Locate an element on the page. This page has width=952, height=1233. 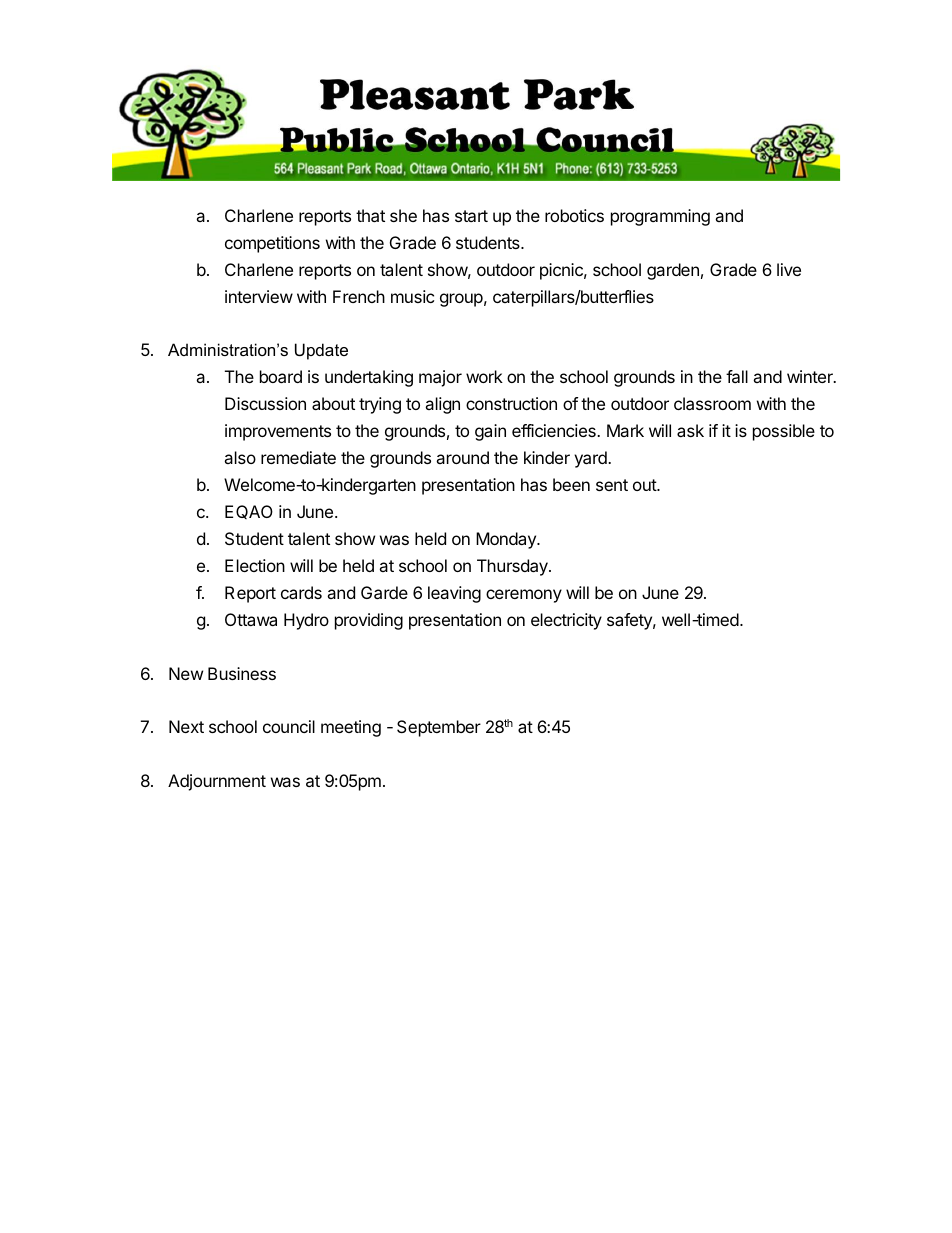
competitions is located at coordinates (272, 244).
